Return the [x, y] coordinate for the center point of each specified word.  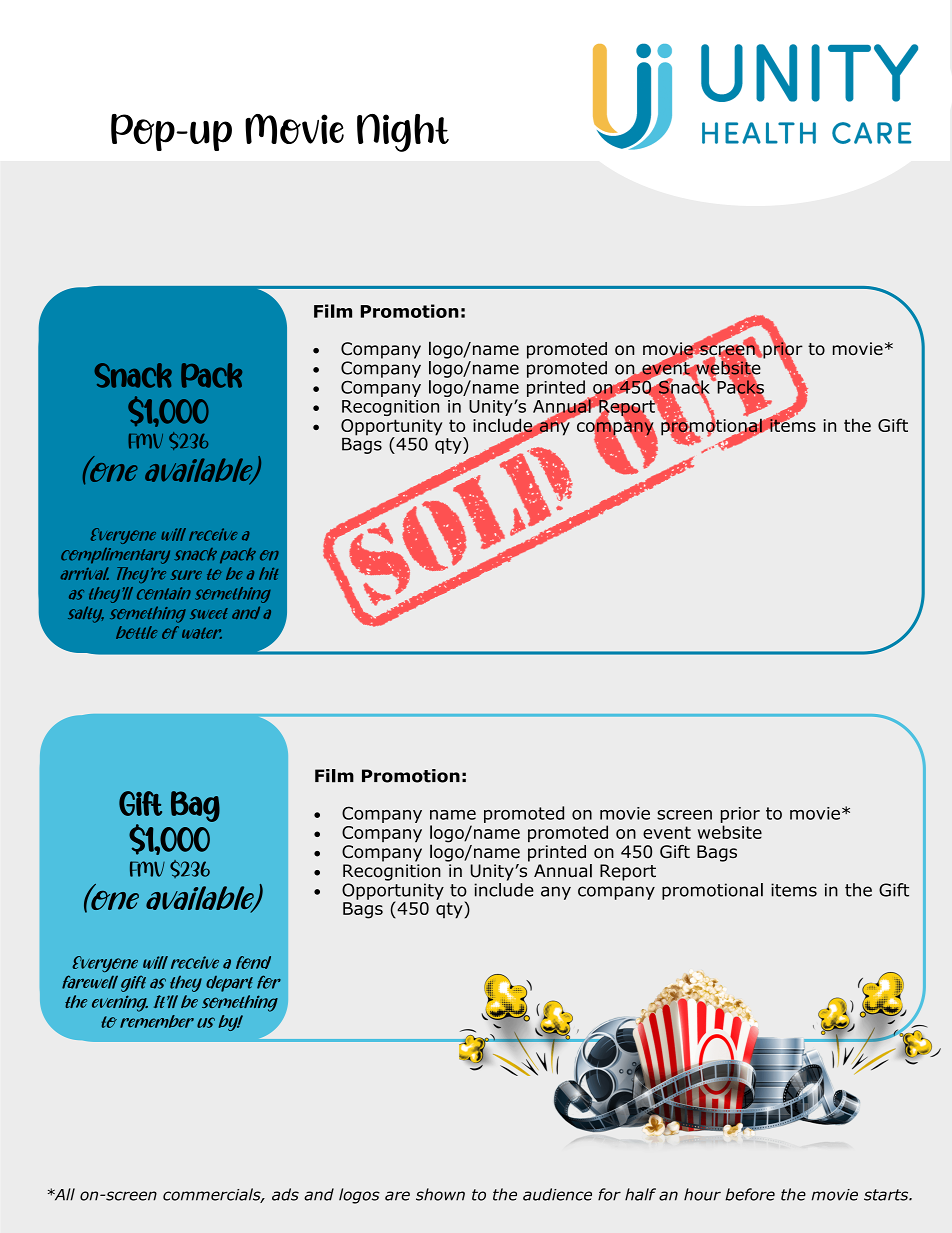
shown [440, 1194]
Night [403, 133]
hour [702, 1194]
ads [285, 1194]
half [640, 1194]
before [750, 1194]
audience [557, 1194]
